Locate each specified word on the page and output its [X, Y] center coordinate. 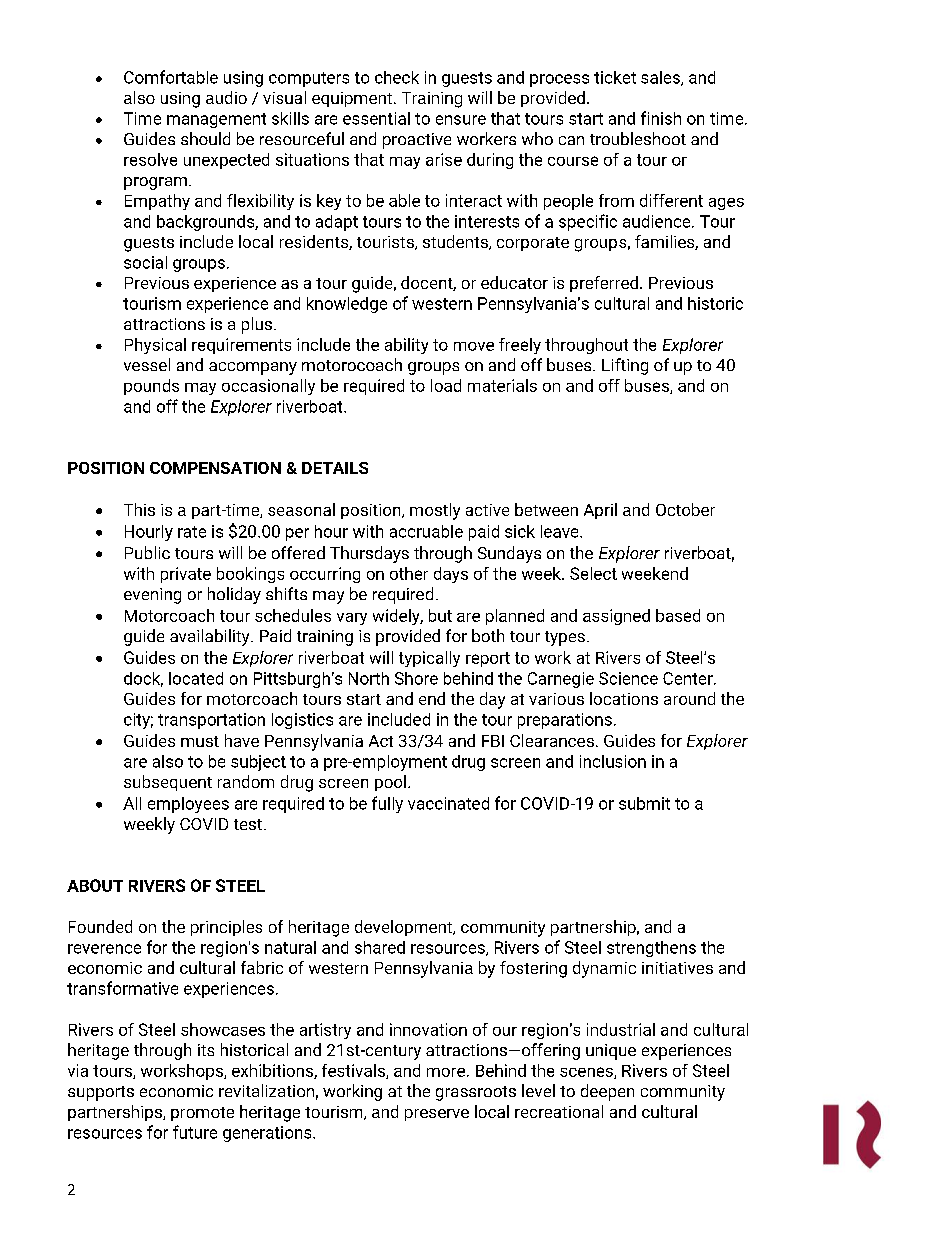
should [205, 138]
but [440, 615]
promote [202, 1114]
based [678, 615]
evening [152, 596]
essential [376, 118]
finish [661, 118]
